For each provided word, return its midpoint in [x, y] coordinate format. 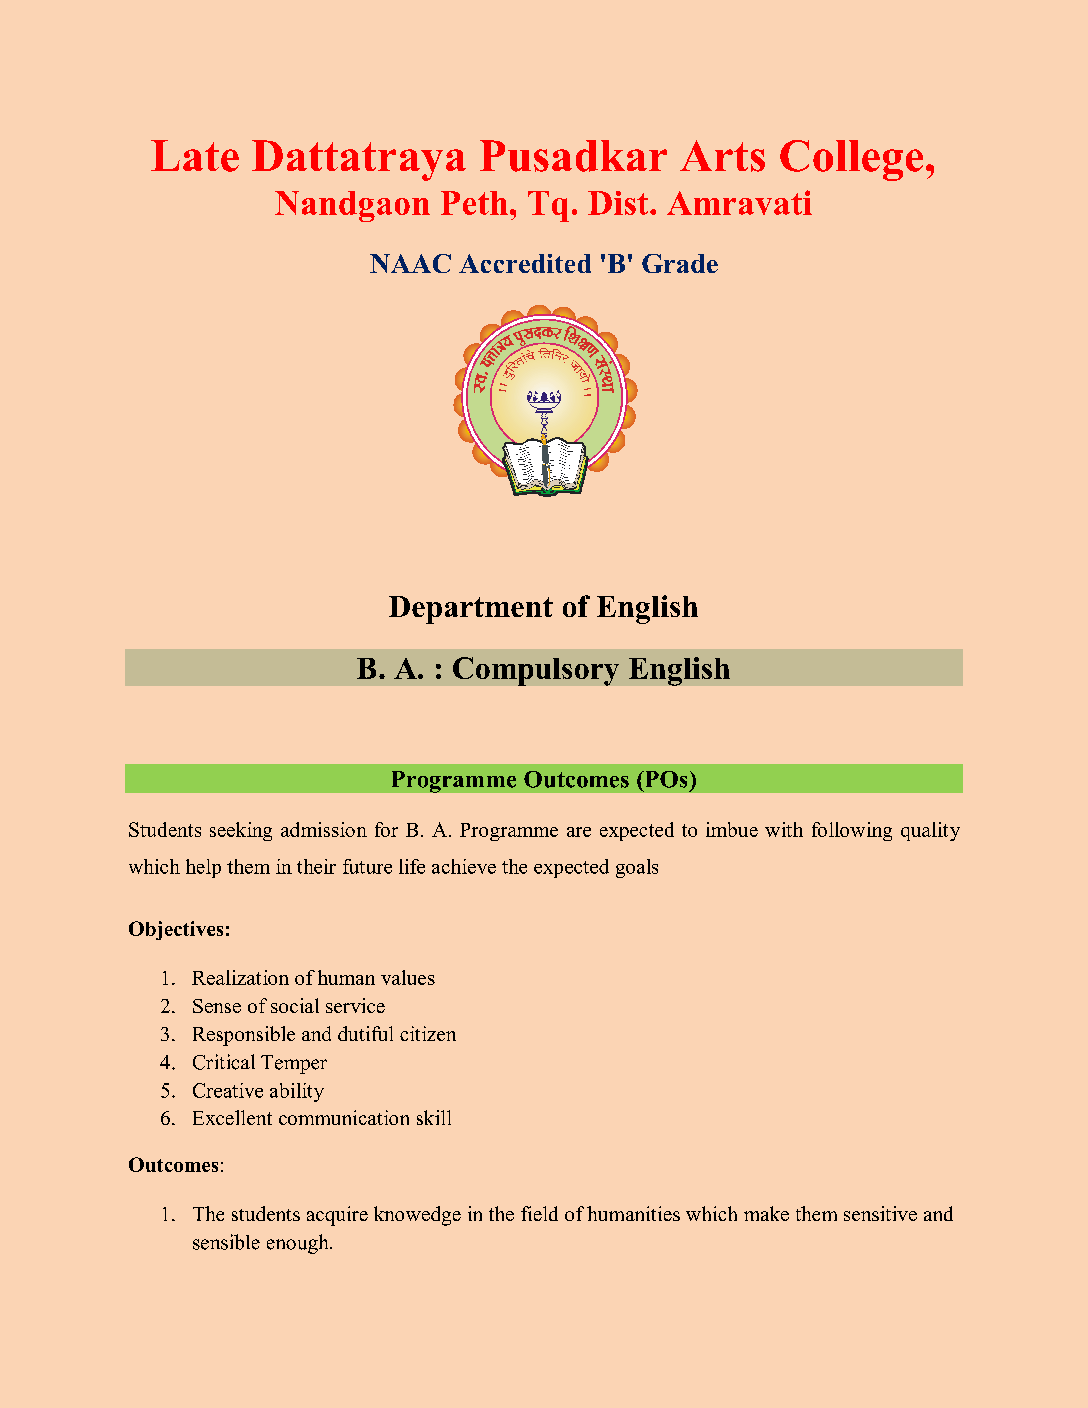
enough [299, 1244]
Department [471, 610]
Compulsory [536, 671]
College [851, 160]
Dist [619, 203]
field [539, 1213]
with [784, 829]
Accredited [525, 263]
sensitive [880, 1213]
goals [637, 868]
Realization [240, 977]
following [852, 831]
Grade [680, 263]
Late [195, 156]
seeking [241, 831]
